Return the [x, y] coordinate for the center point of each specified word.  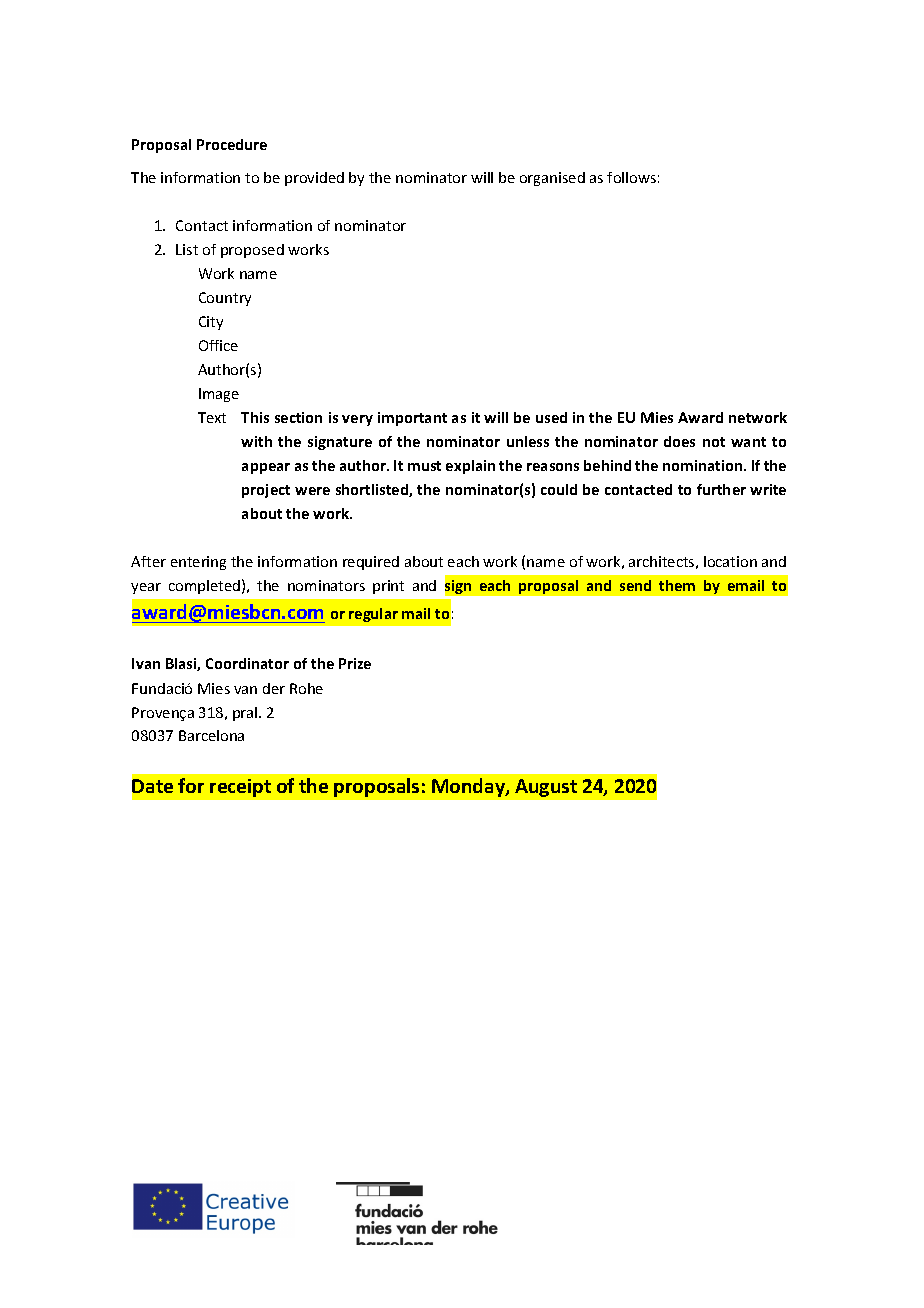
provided [314, 179]
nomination [704, 465]
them [677, 585]
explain [470, 467]
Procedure [232, 144]
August [546, 788]
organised [552, 179]
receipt [240, 788]
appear [266, 468]
